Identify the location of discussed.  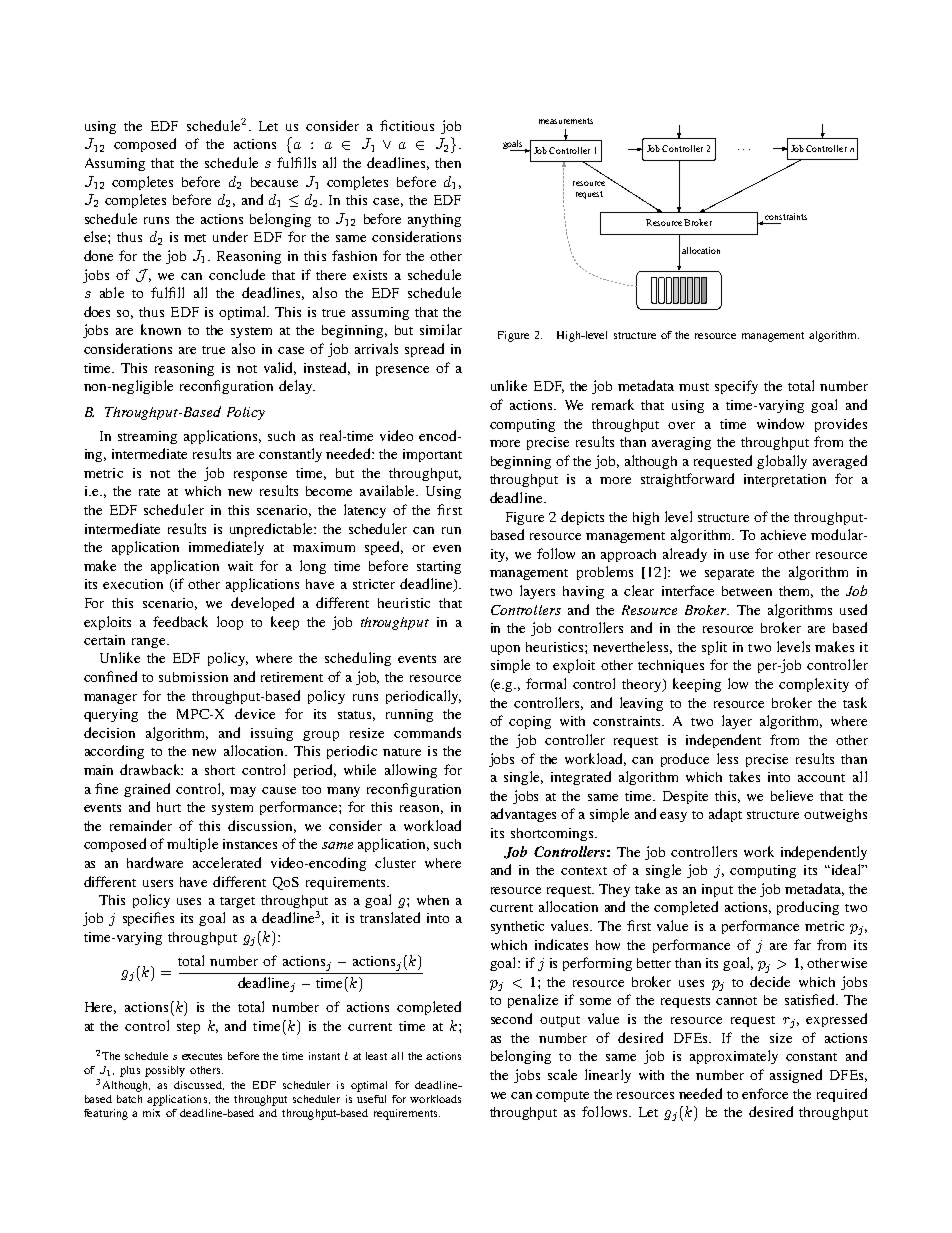
(199, 1085).
